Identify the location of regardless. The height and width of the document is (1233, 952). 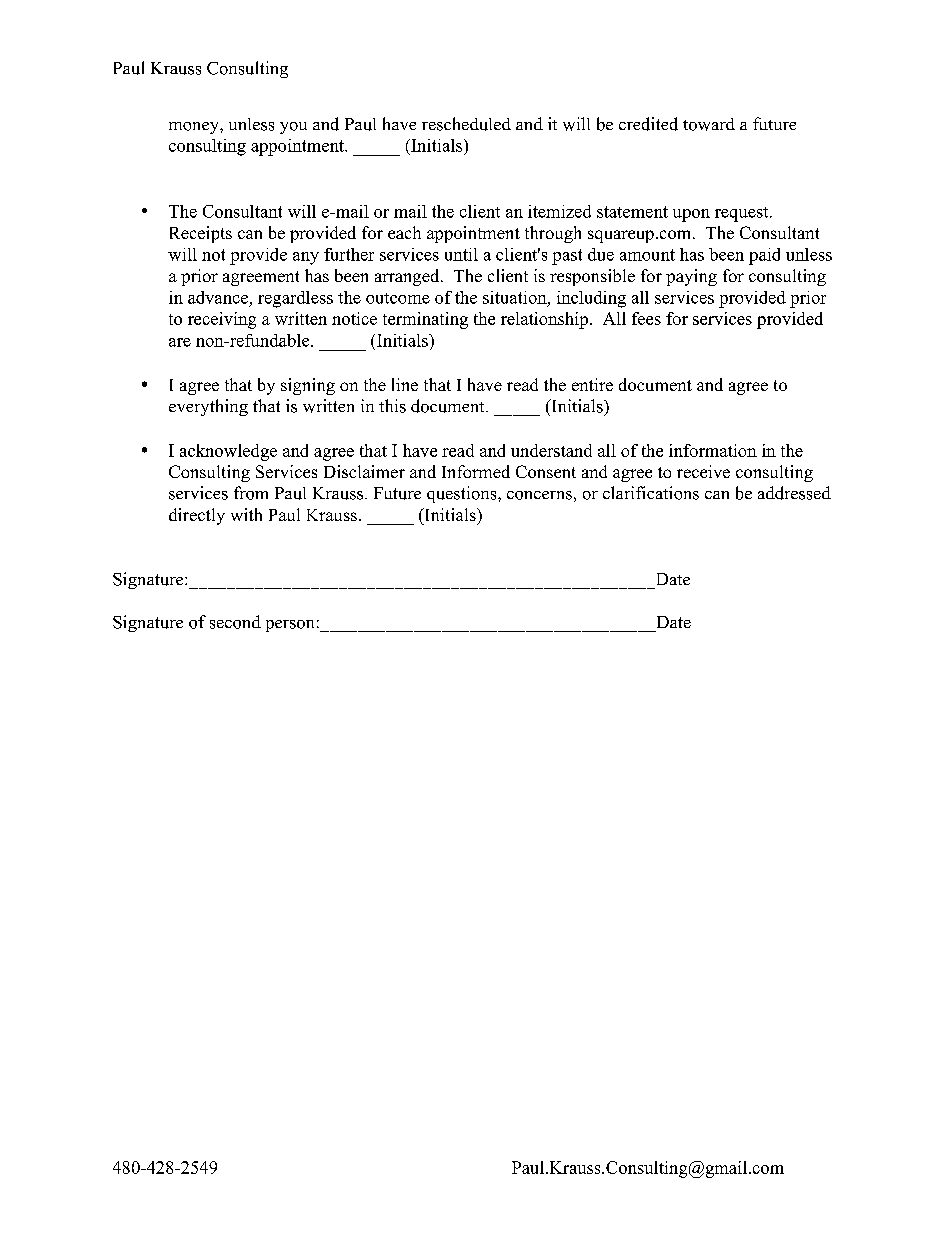
(295, 299).
